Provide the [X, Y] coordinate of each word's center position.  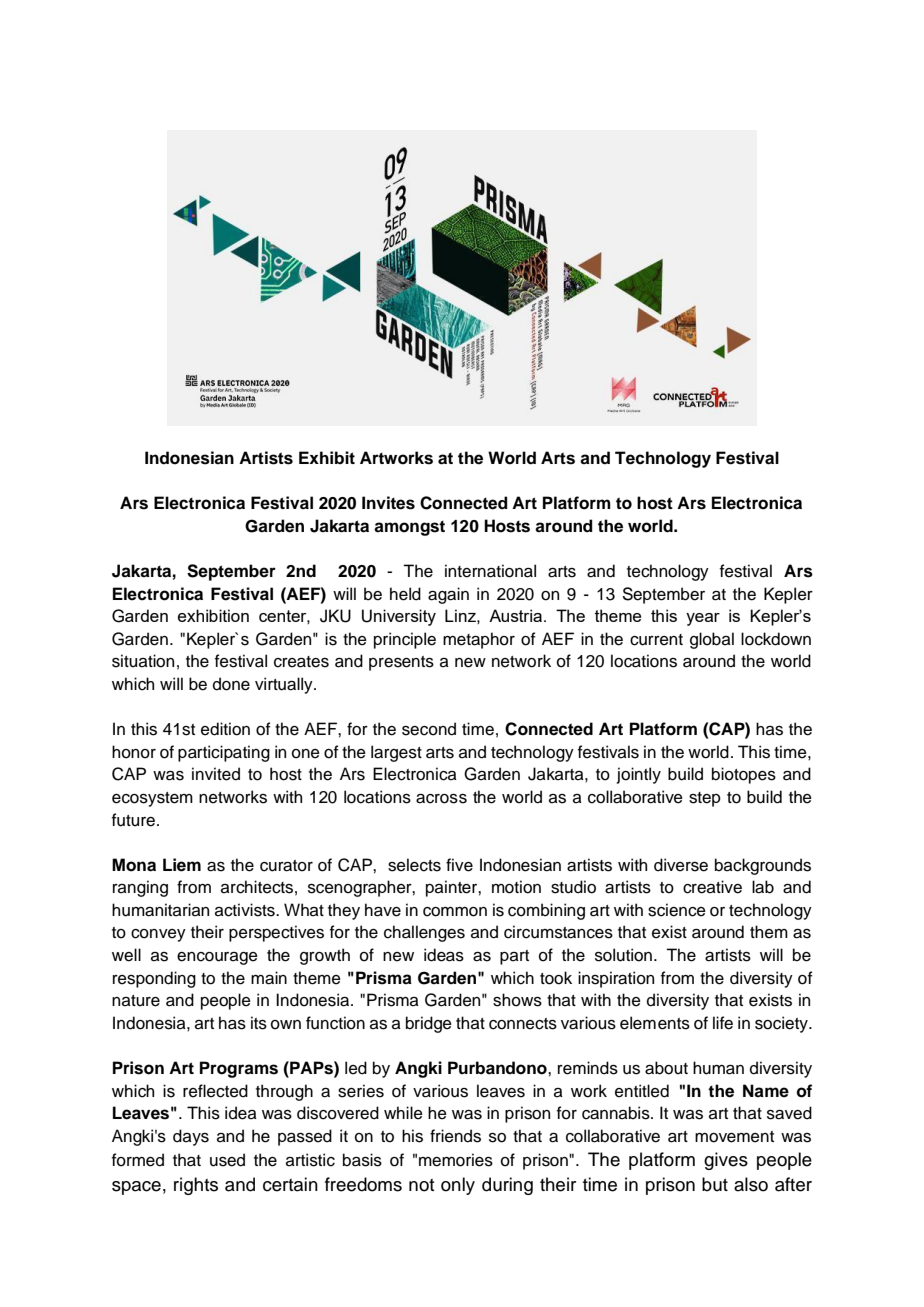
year [703, 619]
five [459, 865]
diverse [681, 865]
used [227, 1160]
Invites [388, 503]
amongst [409, 528]
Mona [134, 865]
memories [456, 1160]
